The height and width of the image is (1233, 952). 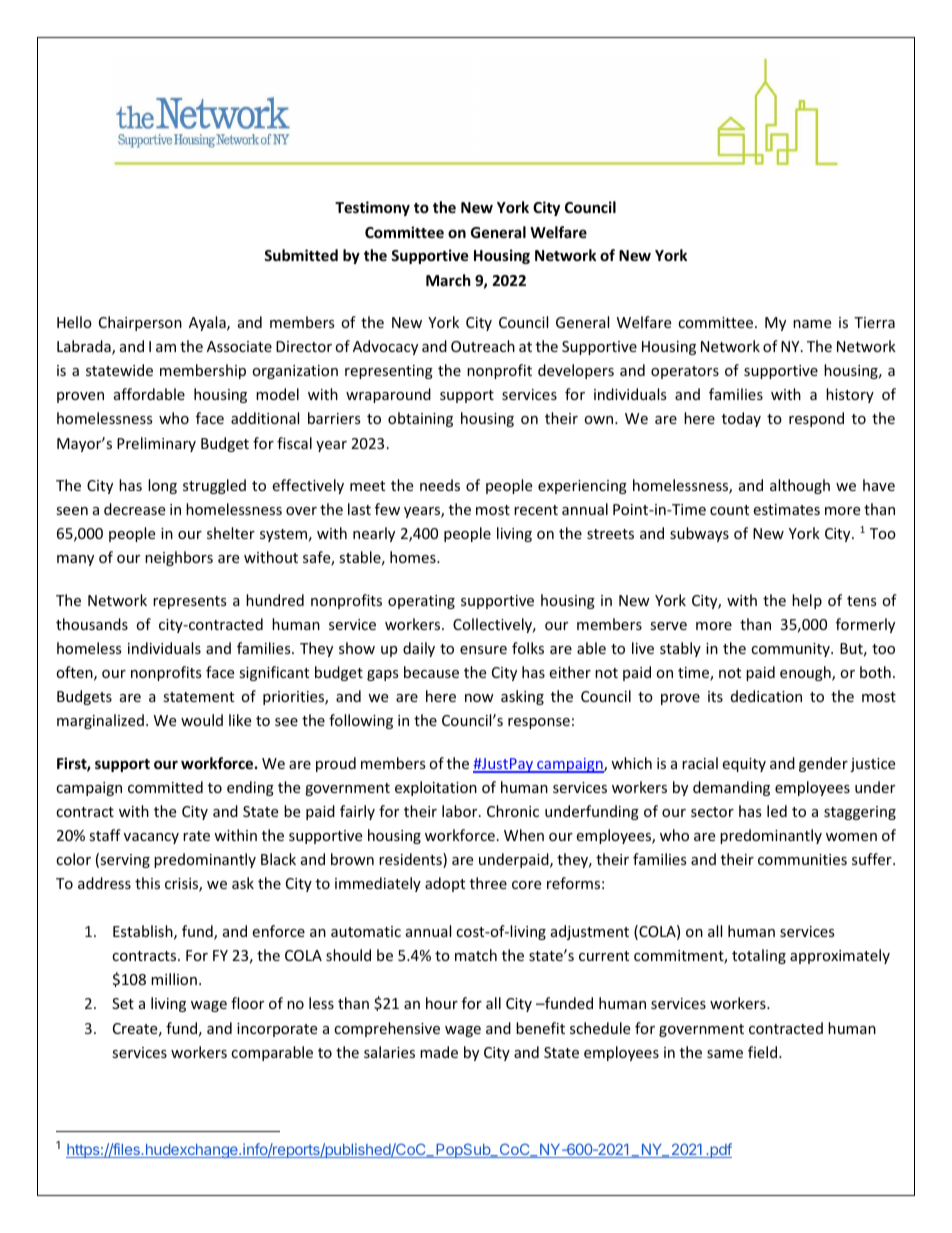 I want to click on community, so click(x=791, y=650).
